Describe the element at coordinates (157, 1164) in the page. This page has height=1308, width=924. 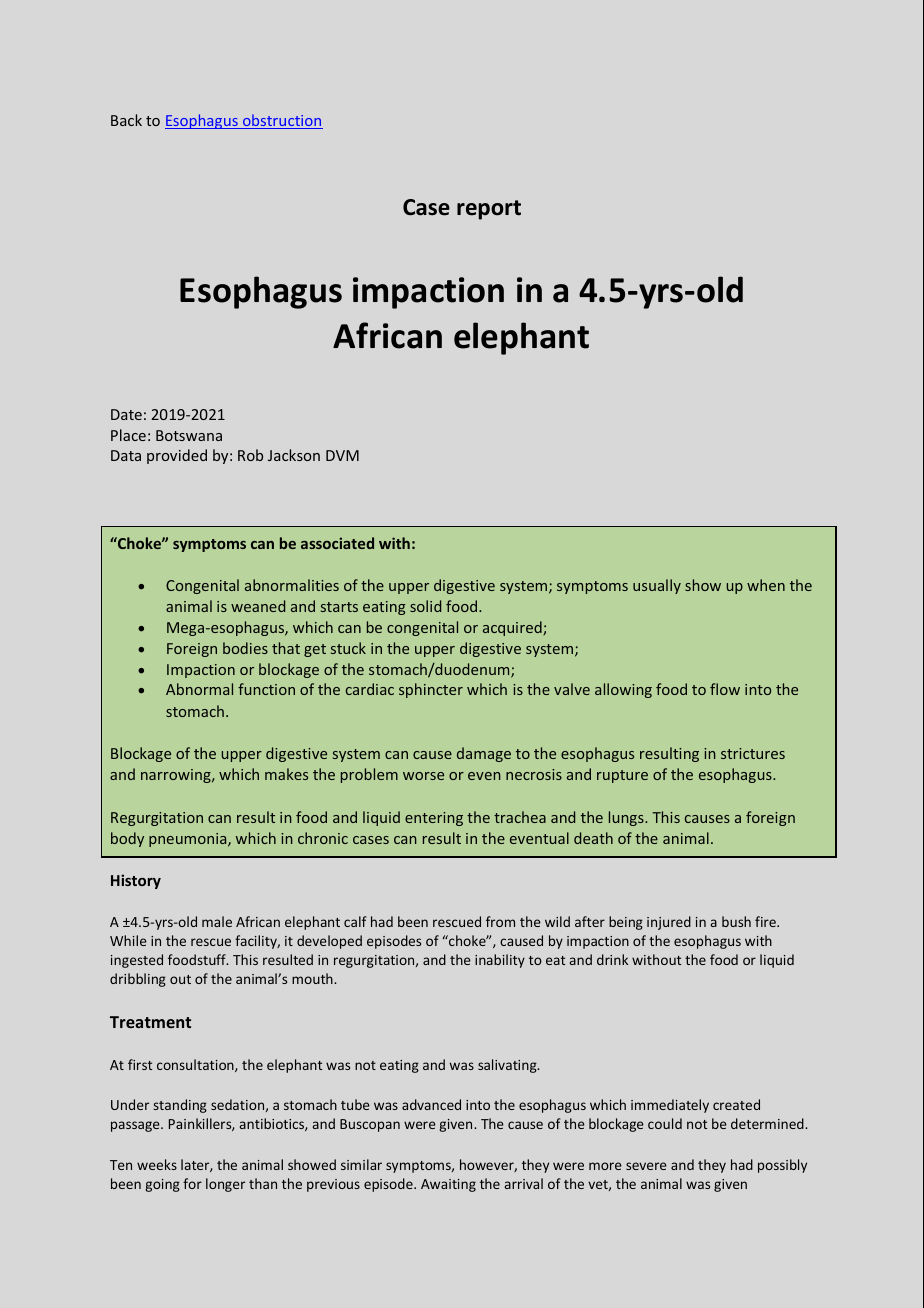
I see `weeks` at that location.
